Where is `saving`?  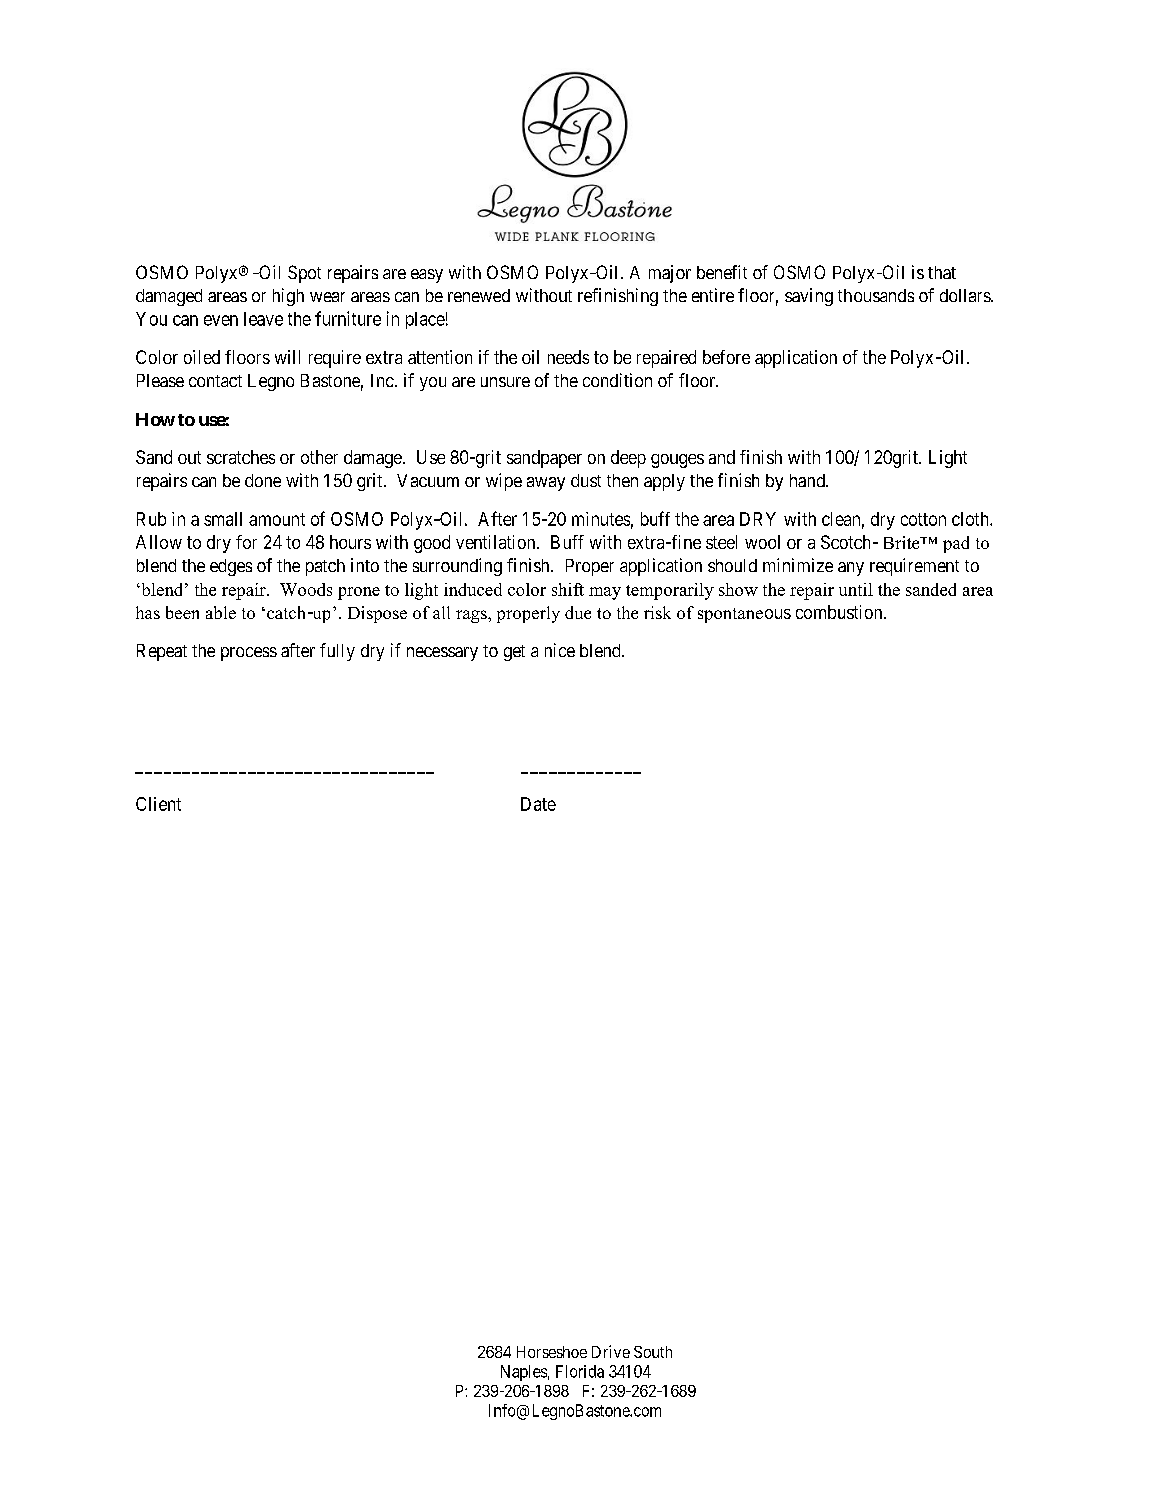 saving is located at coordinates (809, 297).
